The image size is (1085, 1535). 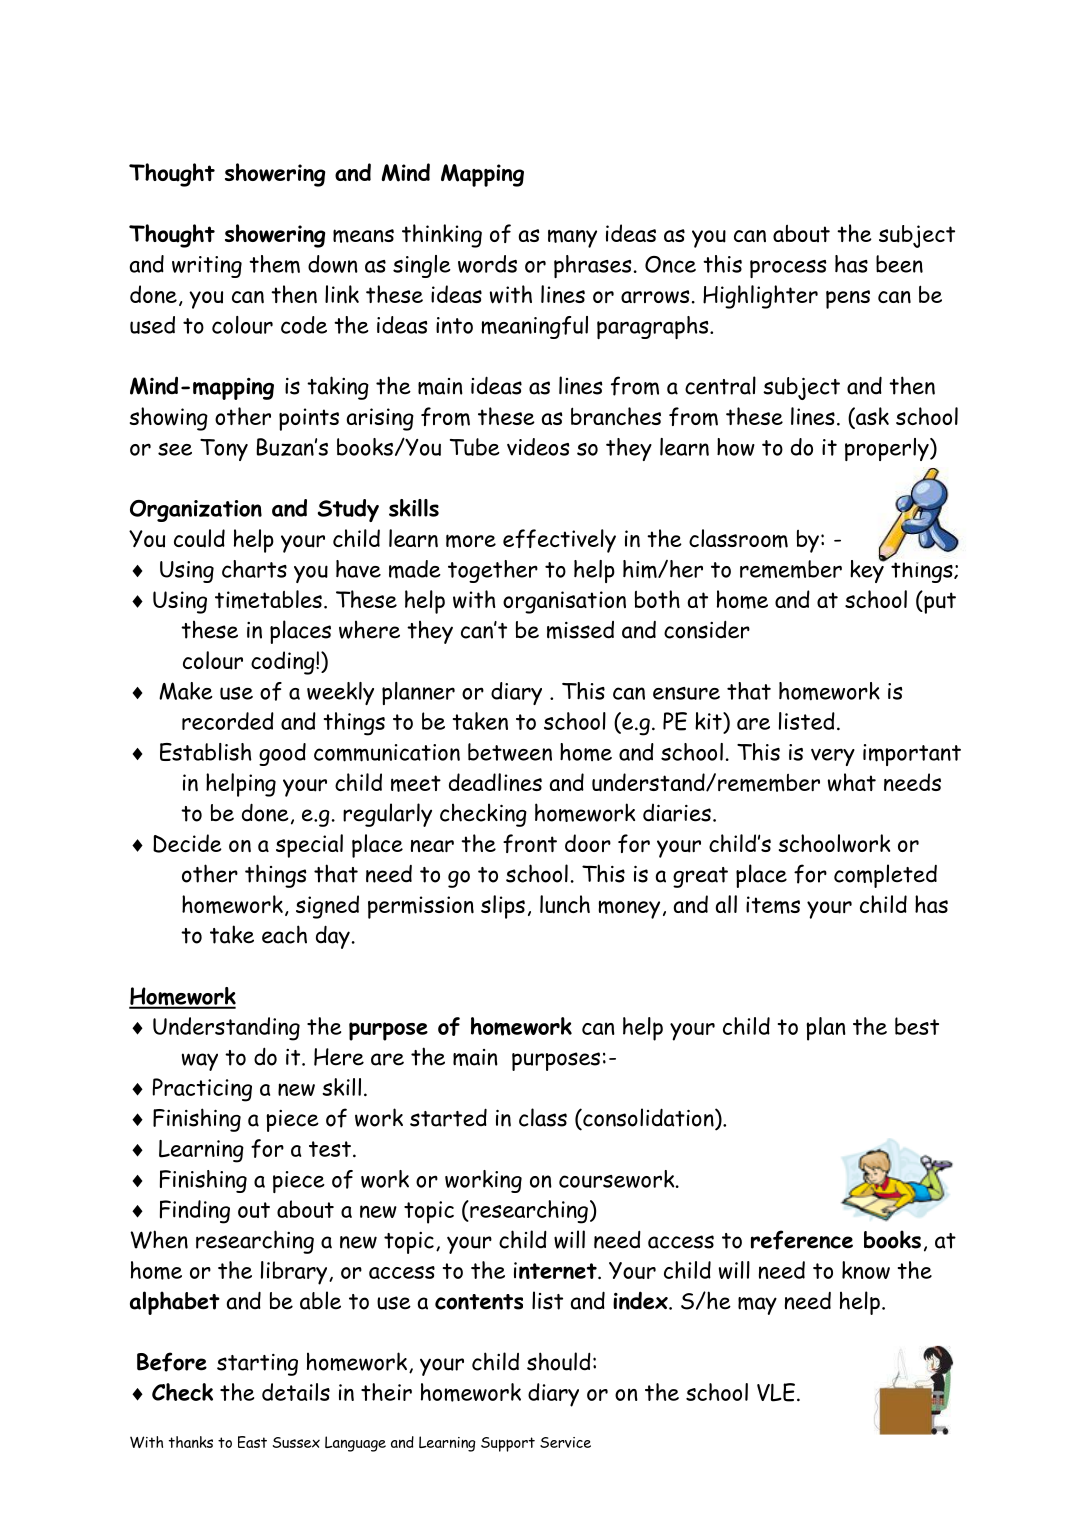 I want to click on Decide, so click(x=187, y=843).
